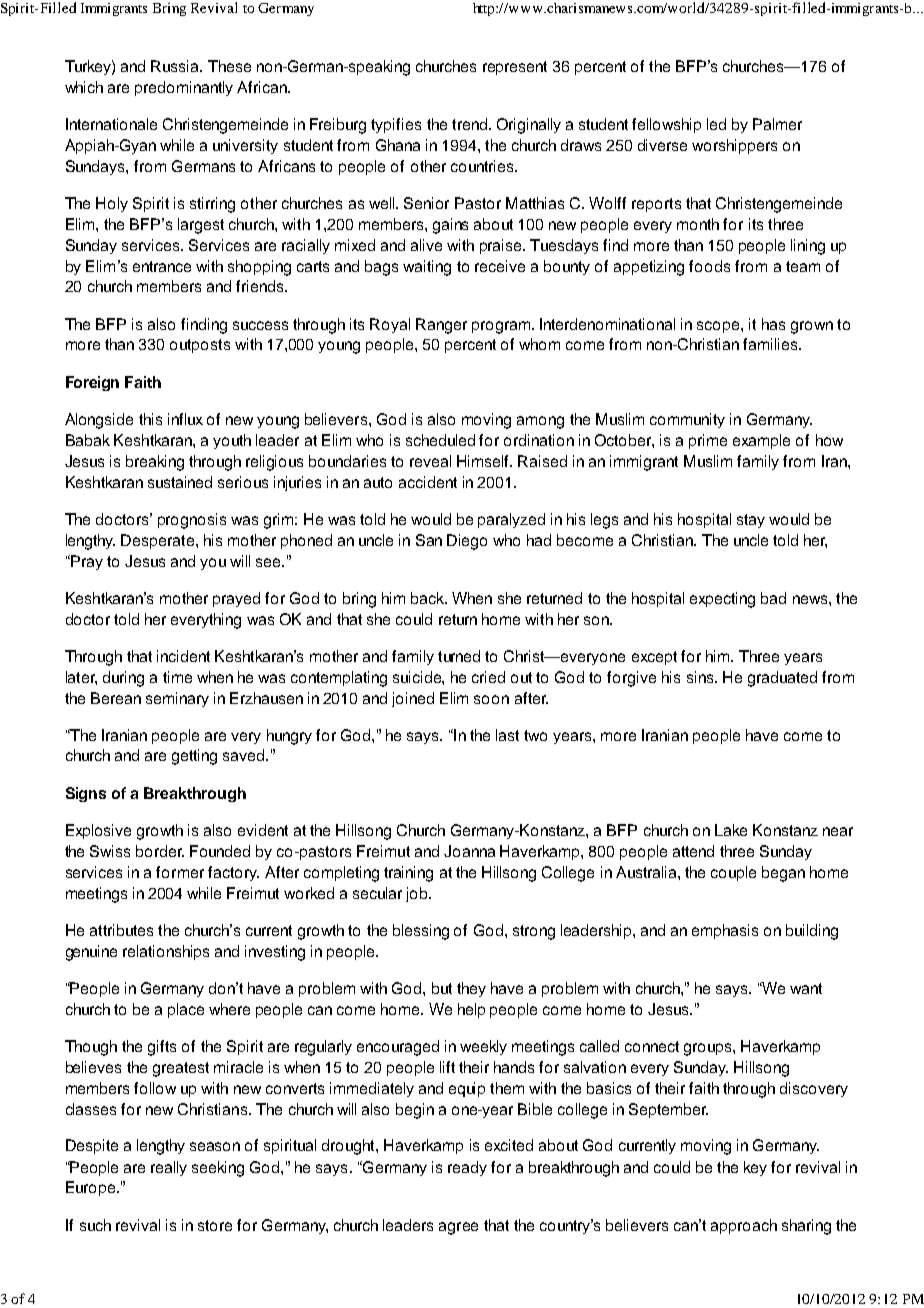 The height and width of the screenshot is (1308, 924). What do you see at coordinates (169, 1168) in the screenshot?
I see `really` at bounding box center [169, 1168].
